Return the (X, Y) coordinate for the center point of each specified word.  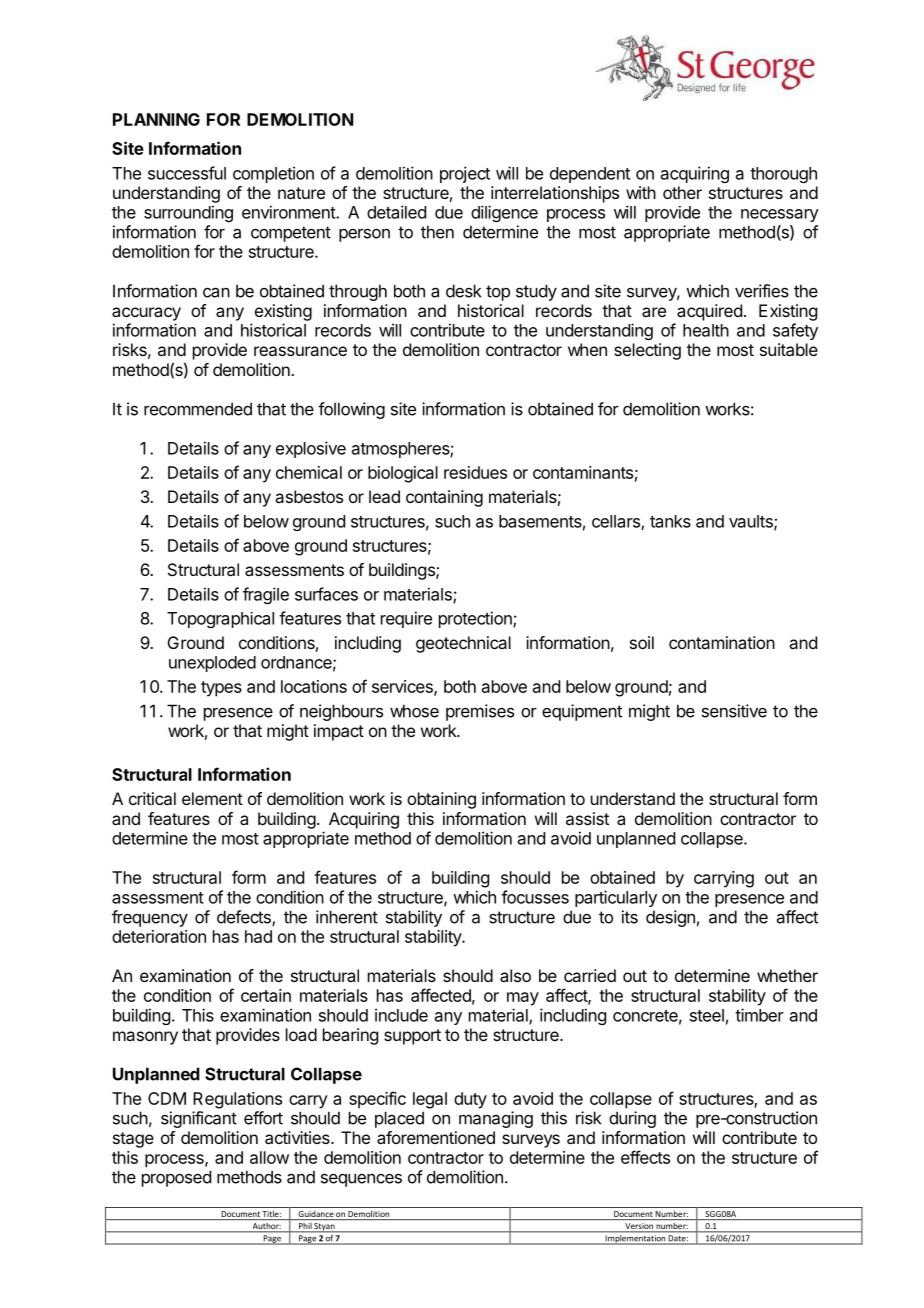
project (465, 174)
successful (187, 173)
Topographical (220, 620)
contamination (722, 642)
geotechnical (463, 644)
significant (199, 1119)
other (682, 192)
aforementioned (436, 1137)
